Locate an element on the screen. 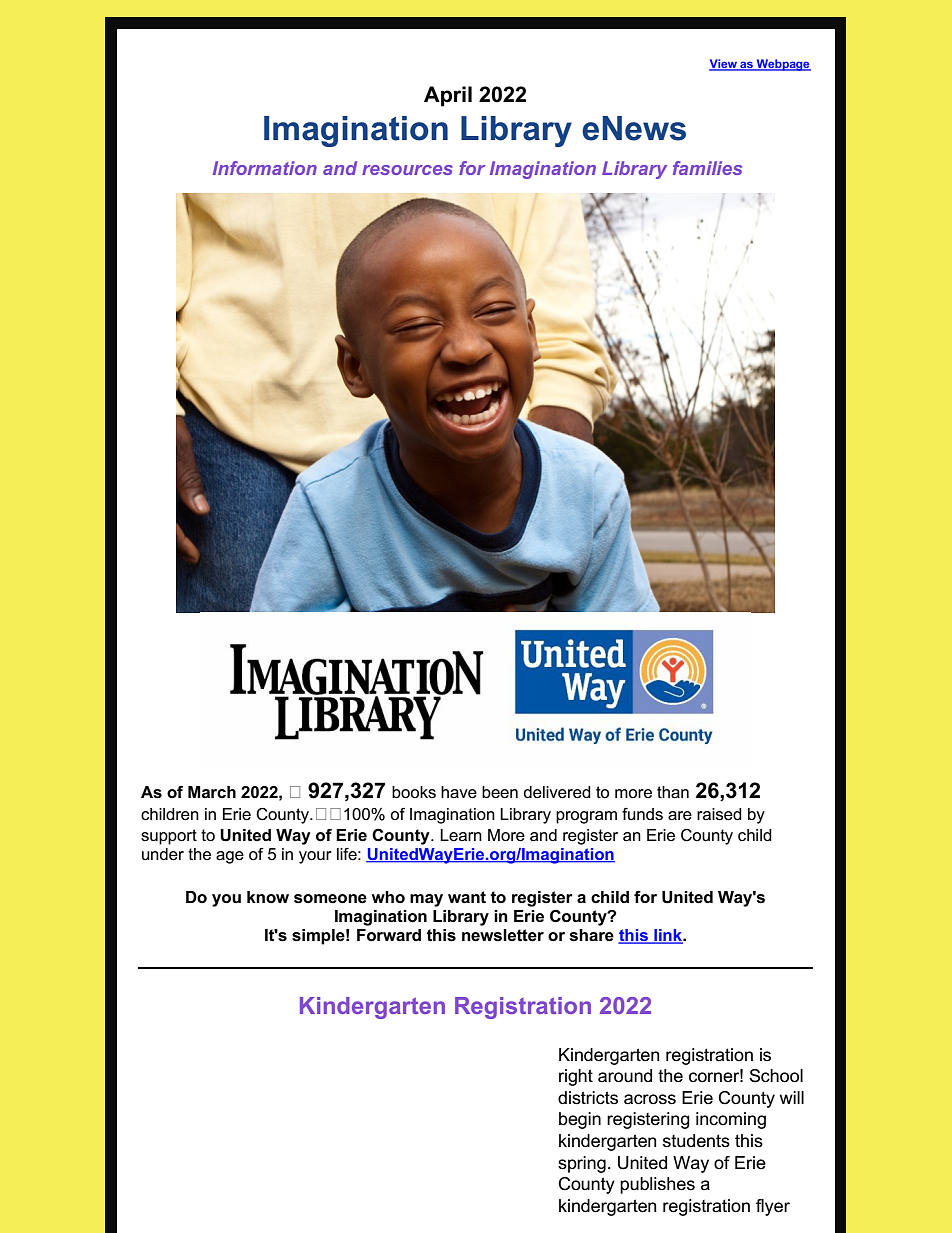  Learn is located at coordinates (461, 835).
